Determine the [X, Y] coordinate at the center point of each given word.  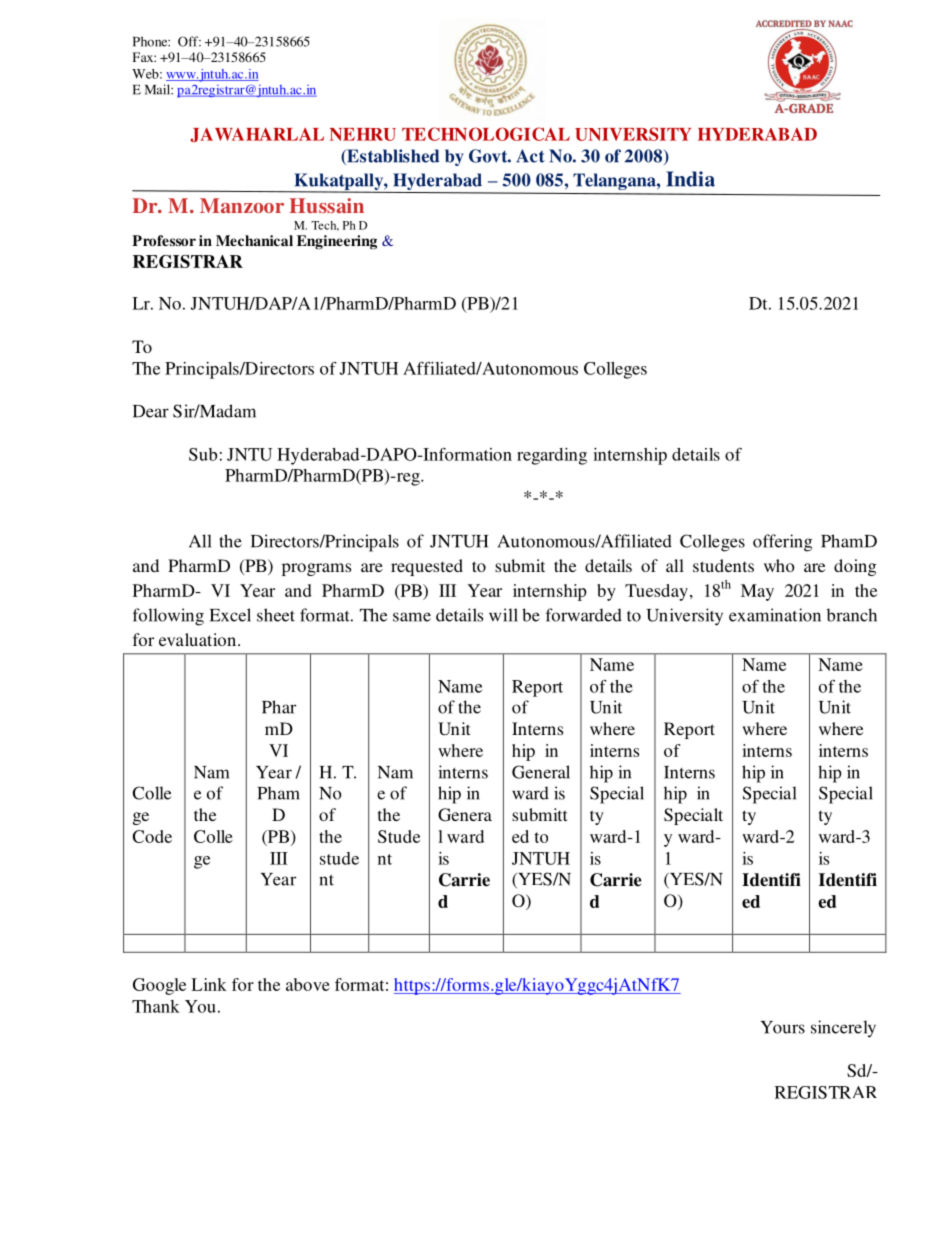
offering [783, 543]
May [757, 592]
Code [152, 836]
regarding [552, 456]
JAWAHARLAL [257, 134]
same [412, 617]
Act [530, 156]
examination [775, 615]
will [503, 615]
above [308, 984]
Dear [151, 411]
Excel [230, 615]
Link [209, 984]
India [690, 179]
